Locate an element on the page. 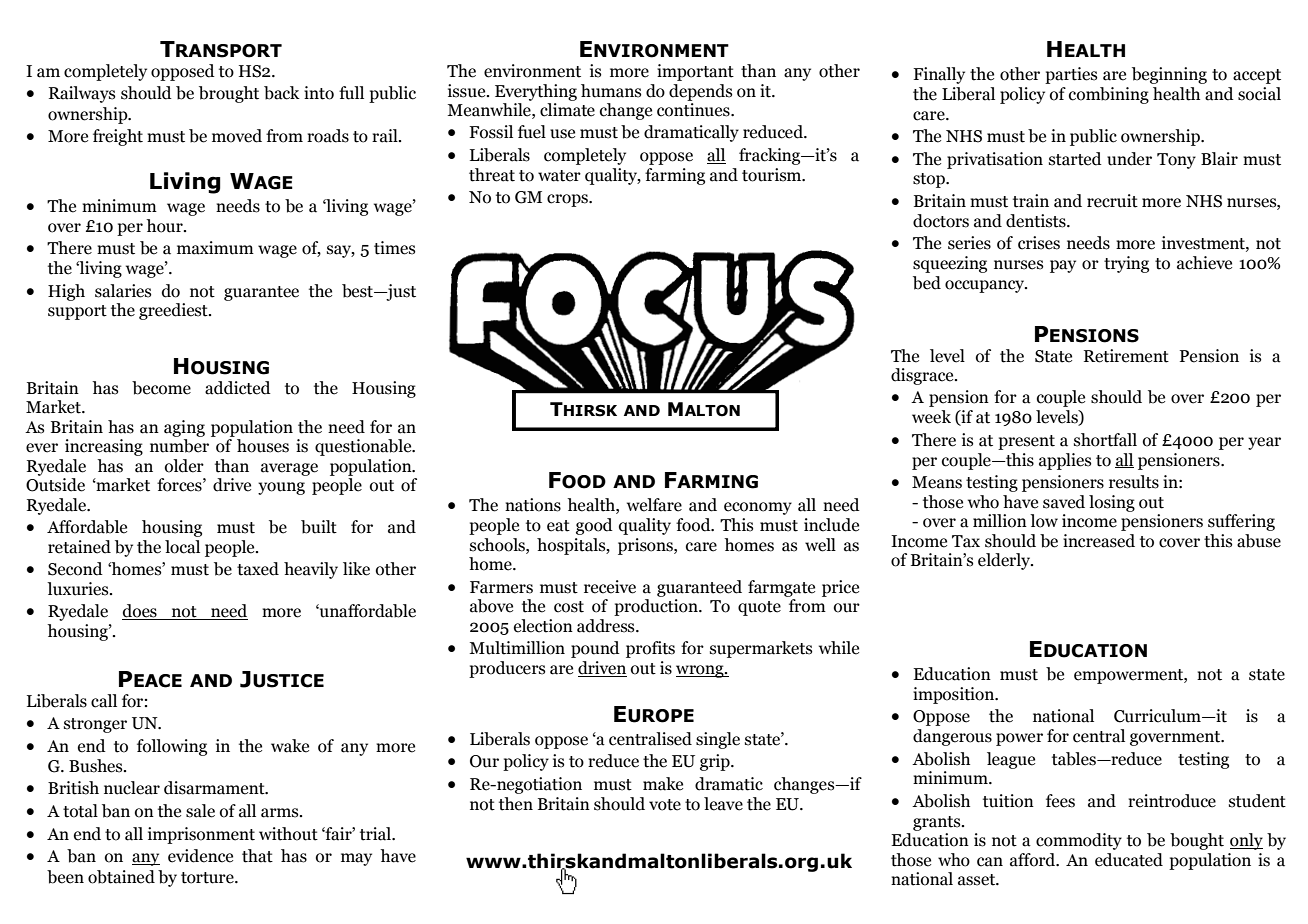 The height and width of the page is (924, 1308). combining is located at coordinates (1109, 95).
